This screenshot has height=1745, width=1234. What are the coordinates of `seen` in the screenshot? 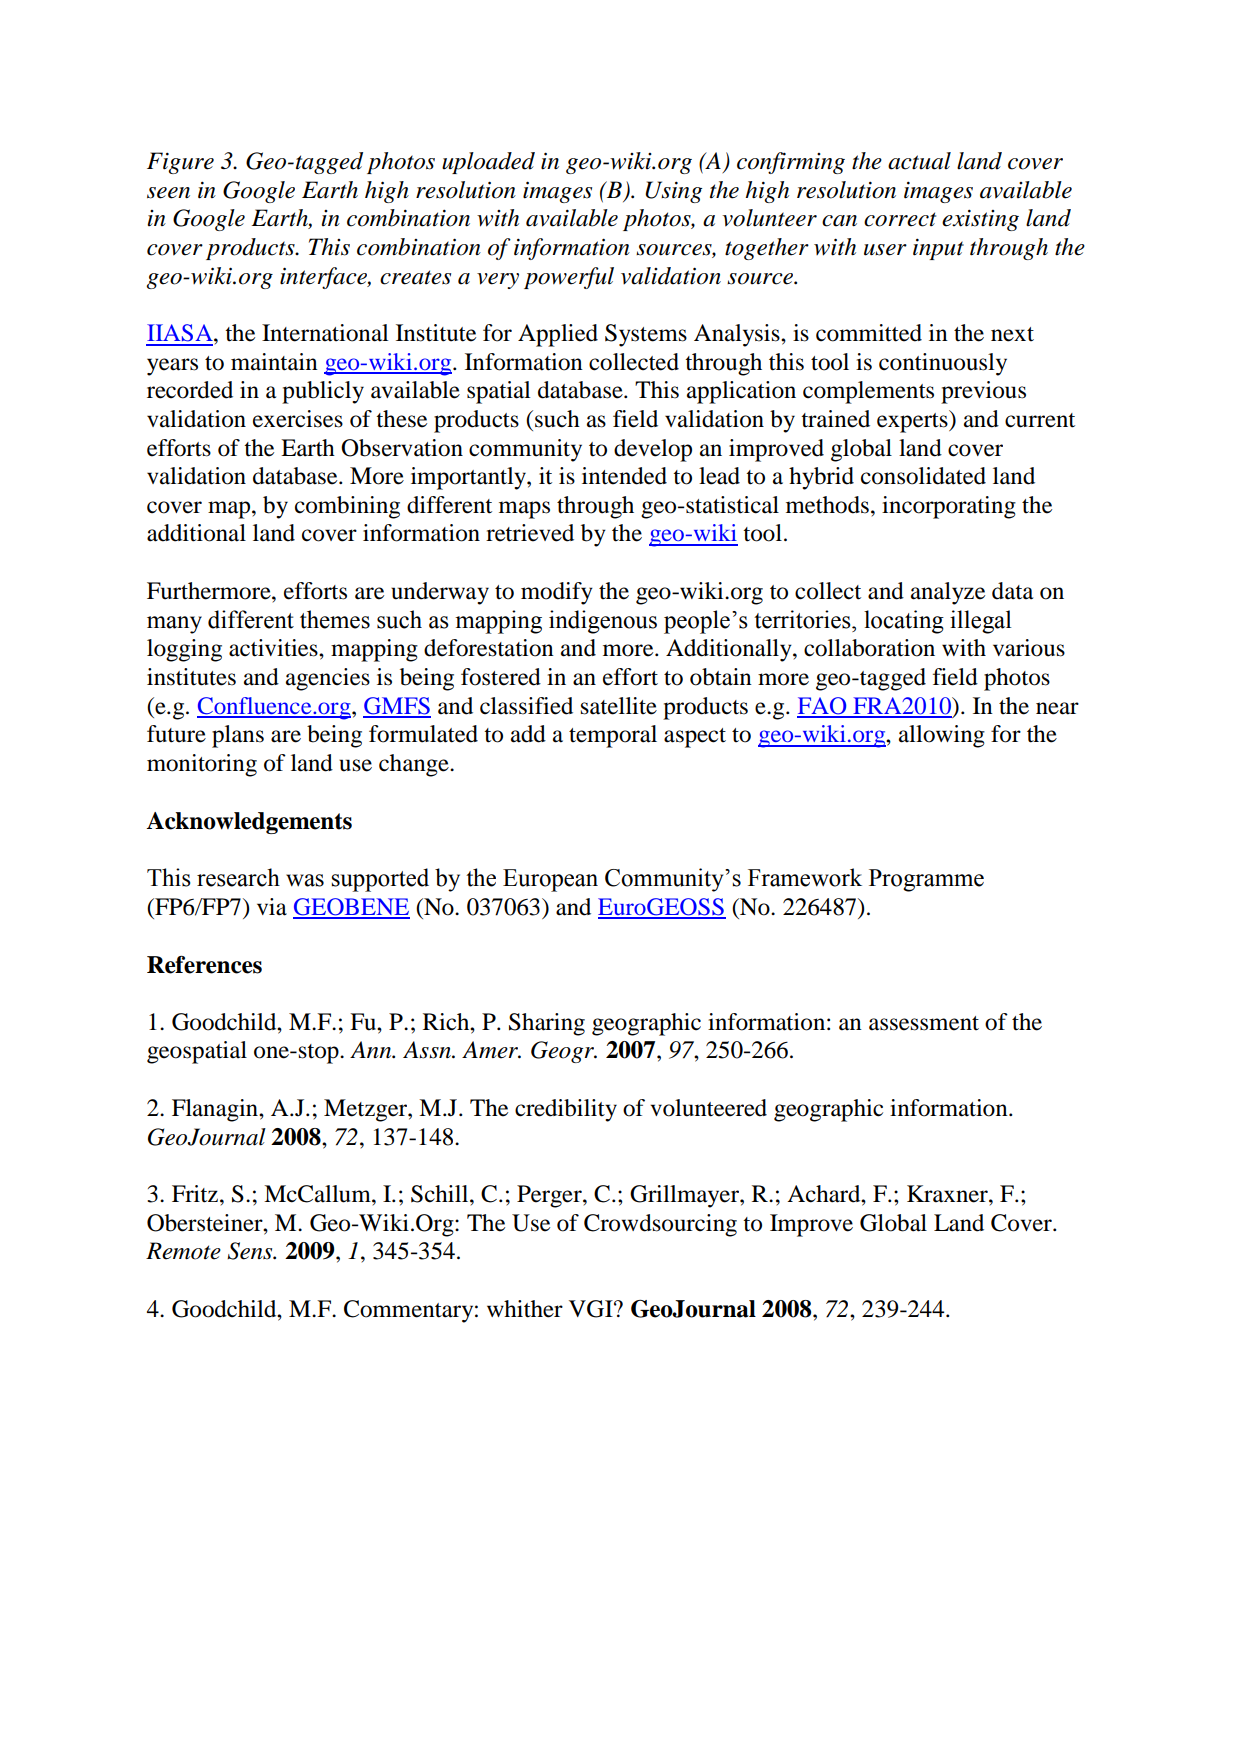 It's located at (168, 193).
